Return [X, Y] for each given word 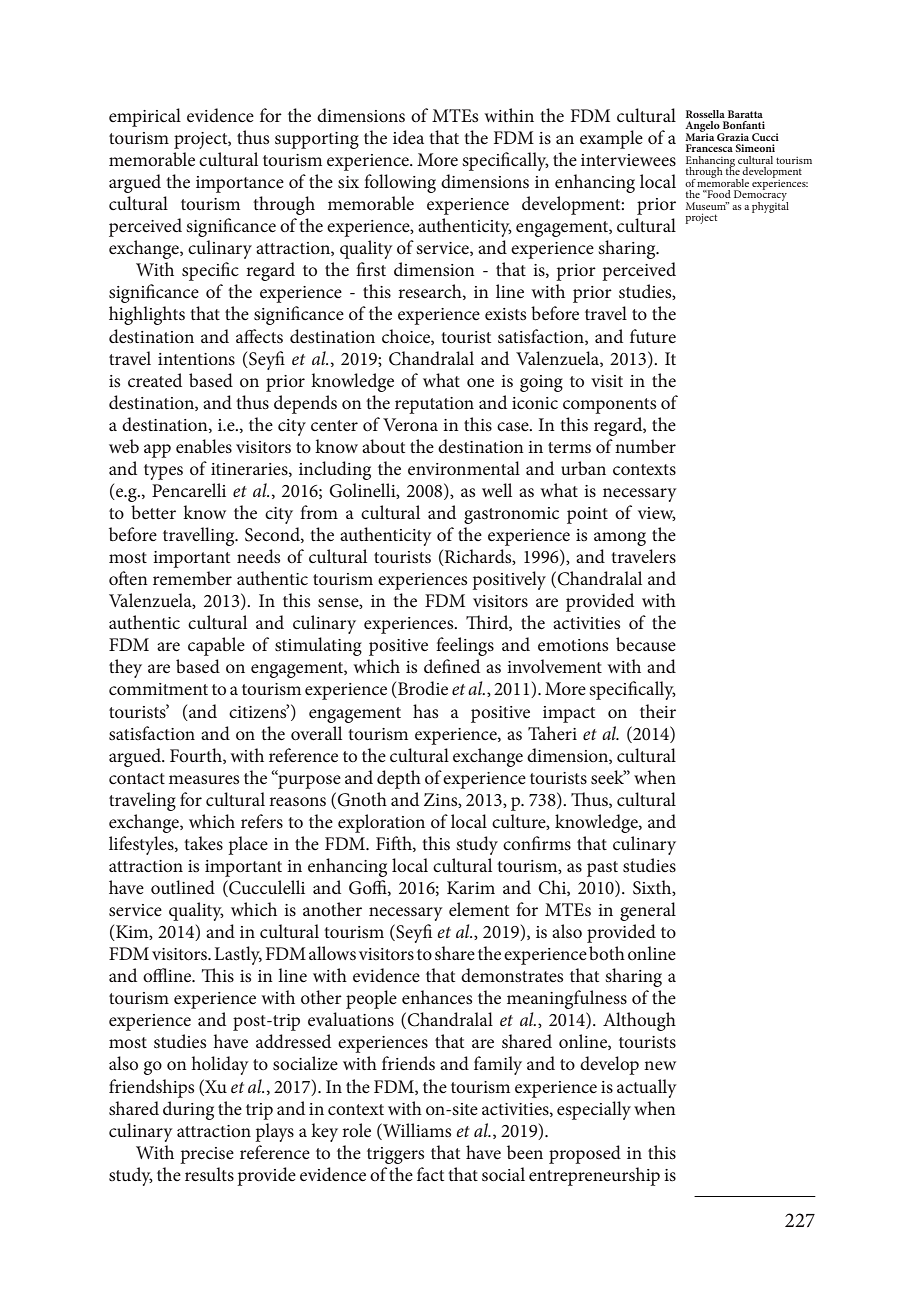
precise [207, 1155]
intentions [196, 359]
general [648, 911]
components [609, 406]
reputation [434, 405]
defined [452, 666]
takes [203, 843]
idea [408, 137]
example [611, 139]
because [646, 644]
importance [240, 184]
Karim [471, 887]
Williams [416, 1130]
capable [216, 646]
